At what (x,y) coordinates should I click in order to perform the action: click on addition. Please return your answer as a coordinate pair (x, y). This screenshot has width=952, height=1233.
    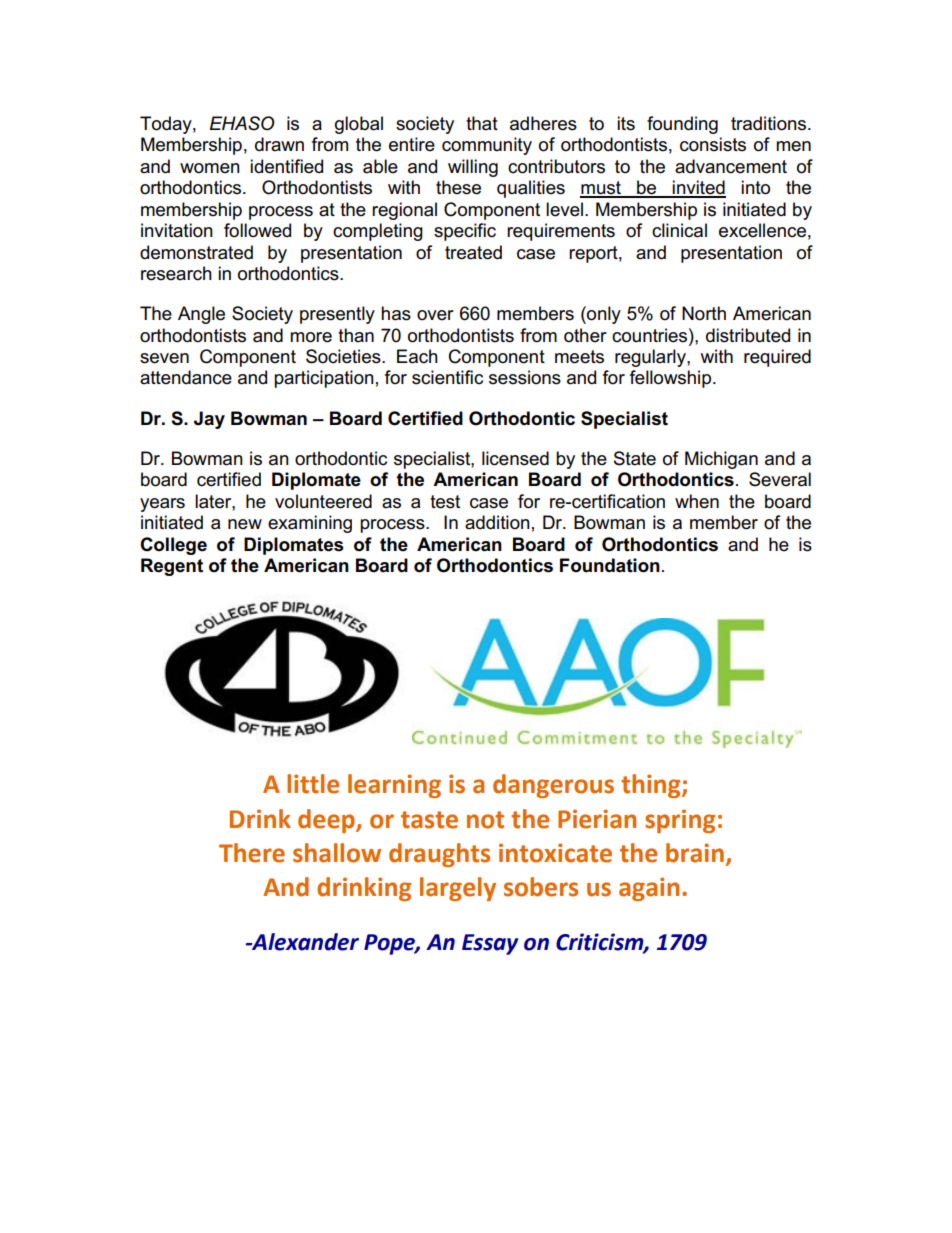
    Looking at the image, I should click on (497, 522).
